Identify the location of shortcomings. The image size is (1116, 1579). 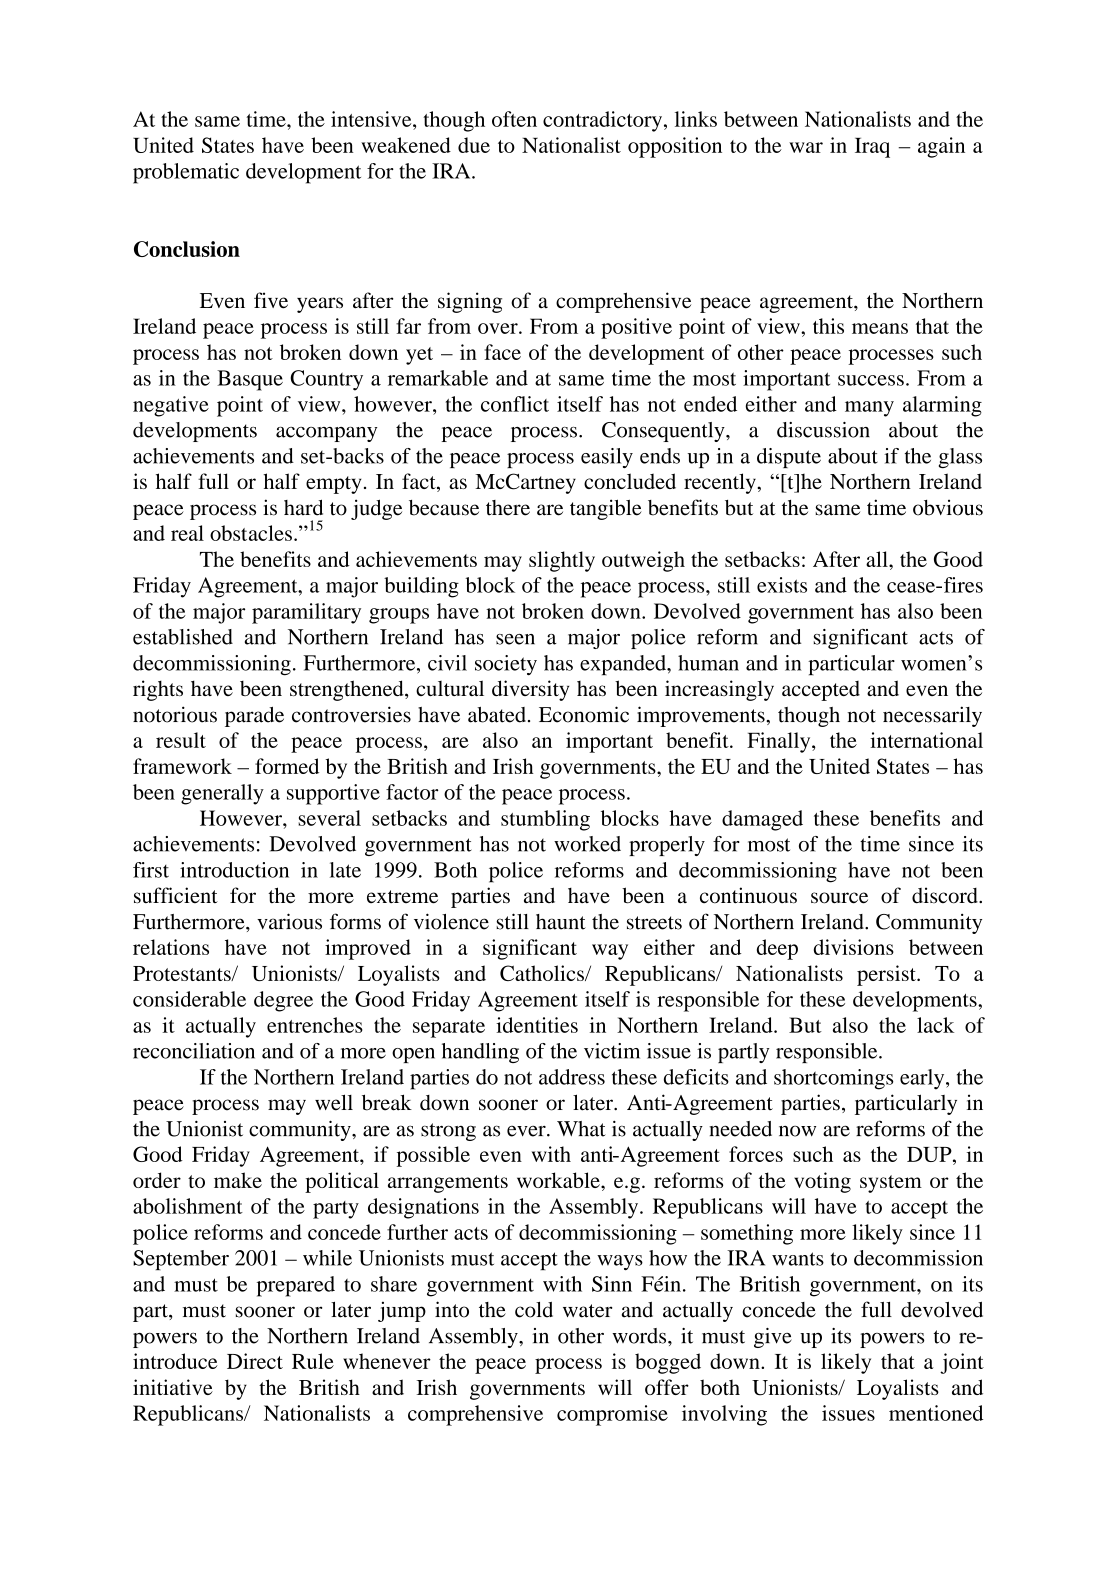
(834, 1079).
